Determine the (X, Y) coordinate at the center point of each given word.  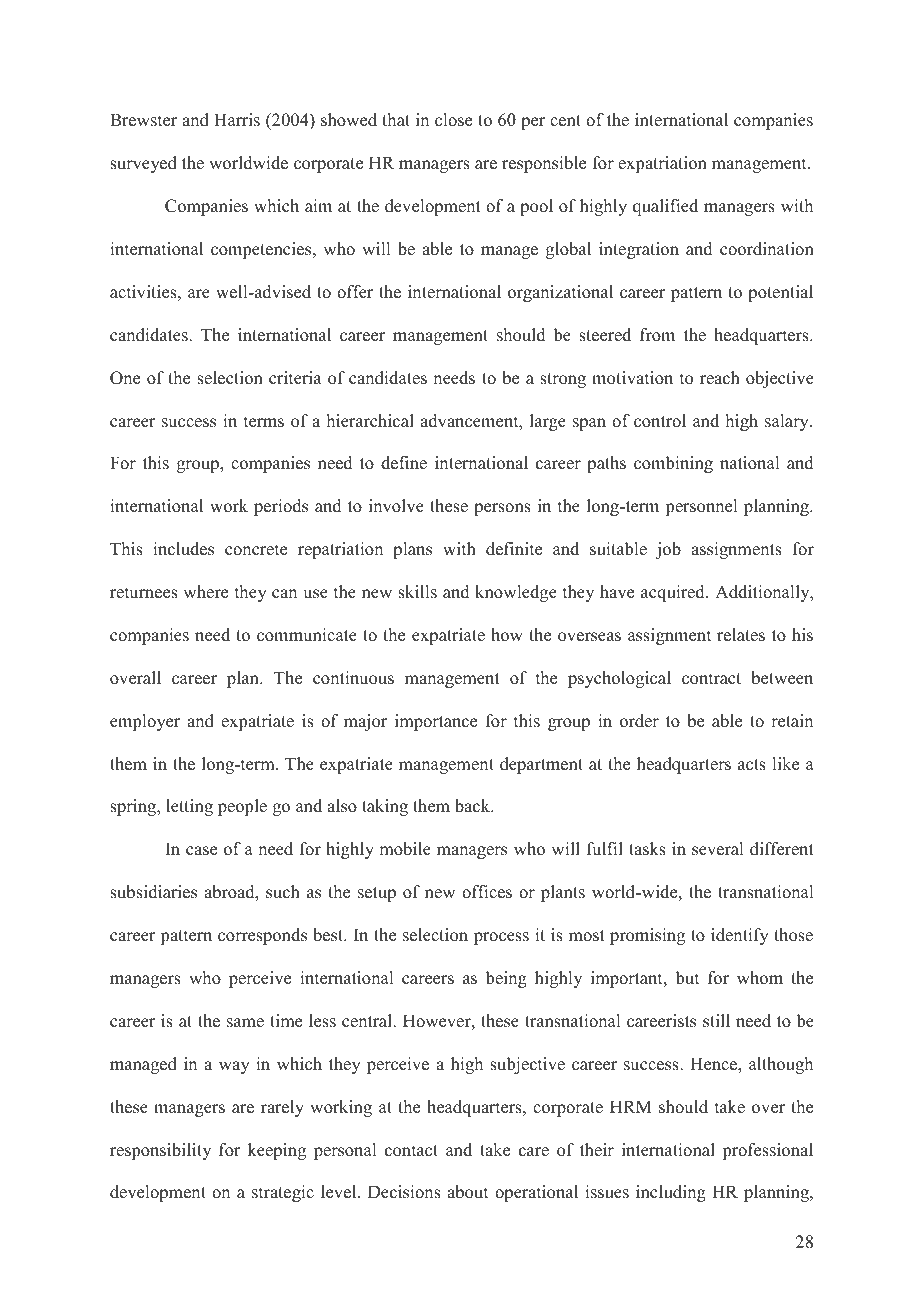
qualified (665, 207)
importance (436, 722)
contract (711, 679)
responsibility (160, 1151)
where (205, 592)
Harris (237, 120)
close (453, 120)
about (467, 1192)
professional (767, 1151)
